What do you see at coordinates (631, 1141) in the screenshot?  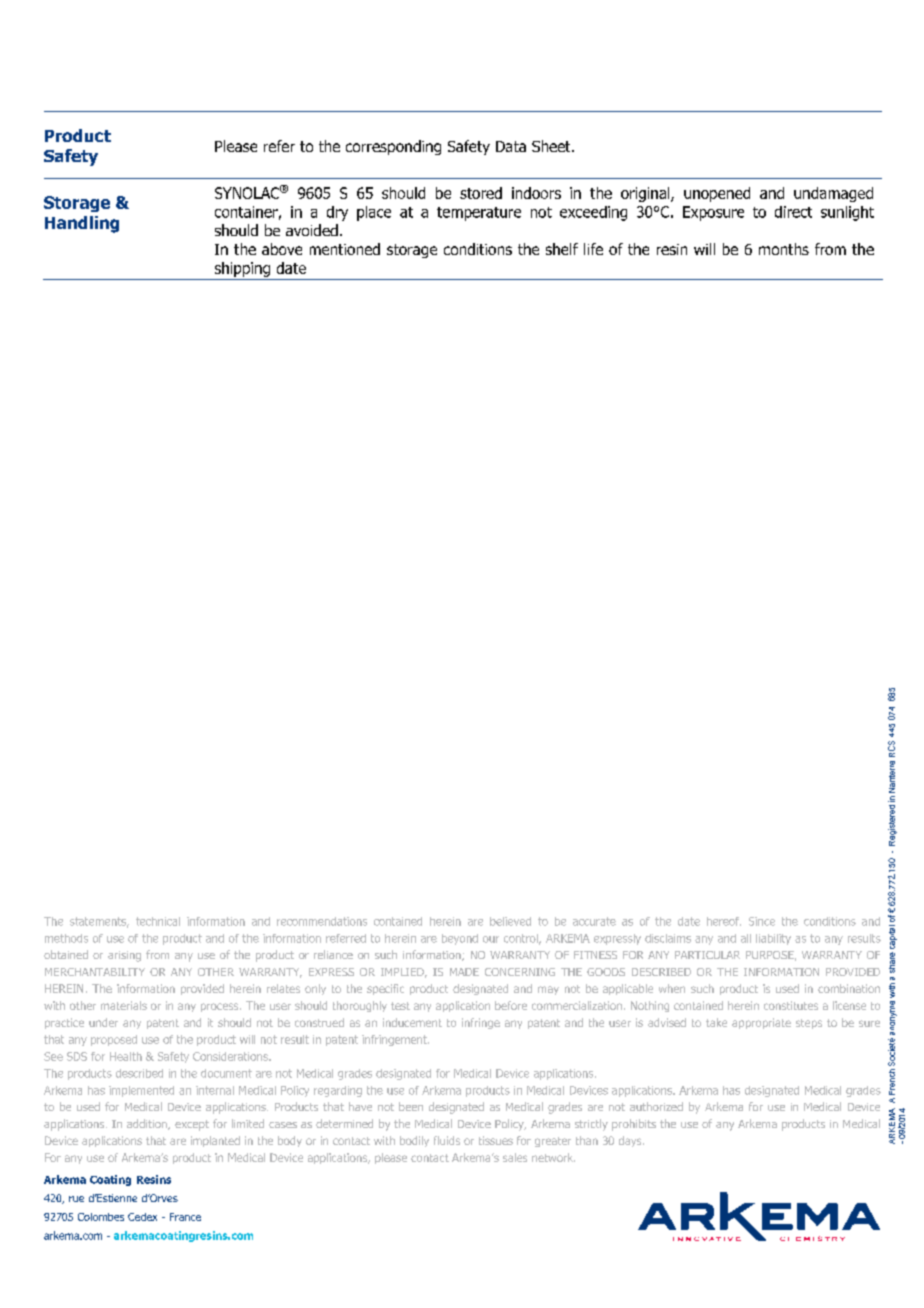 I see `days` at bounding box center [631, 1141].
